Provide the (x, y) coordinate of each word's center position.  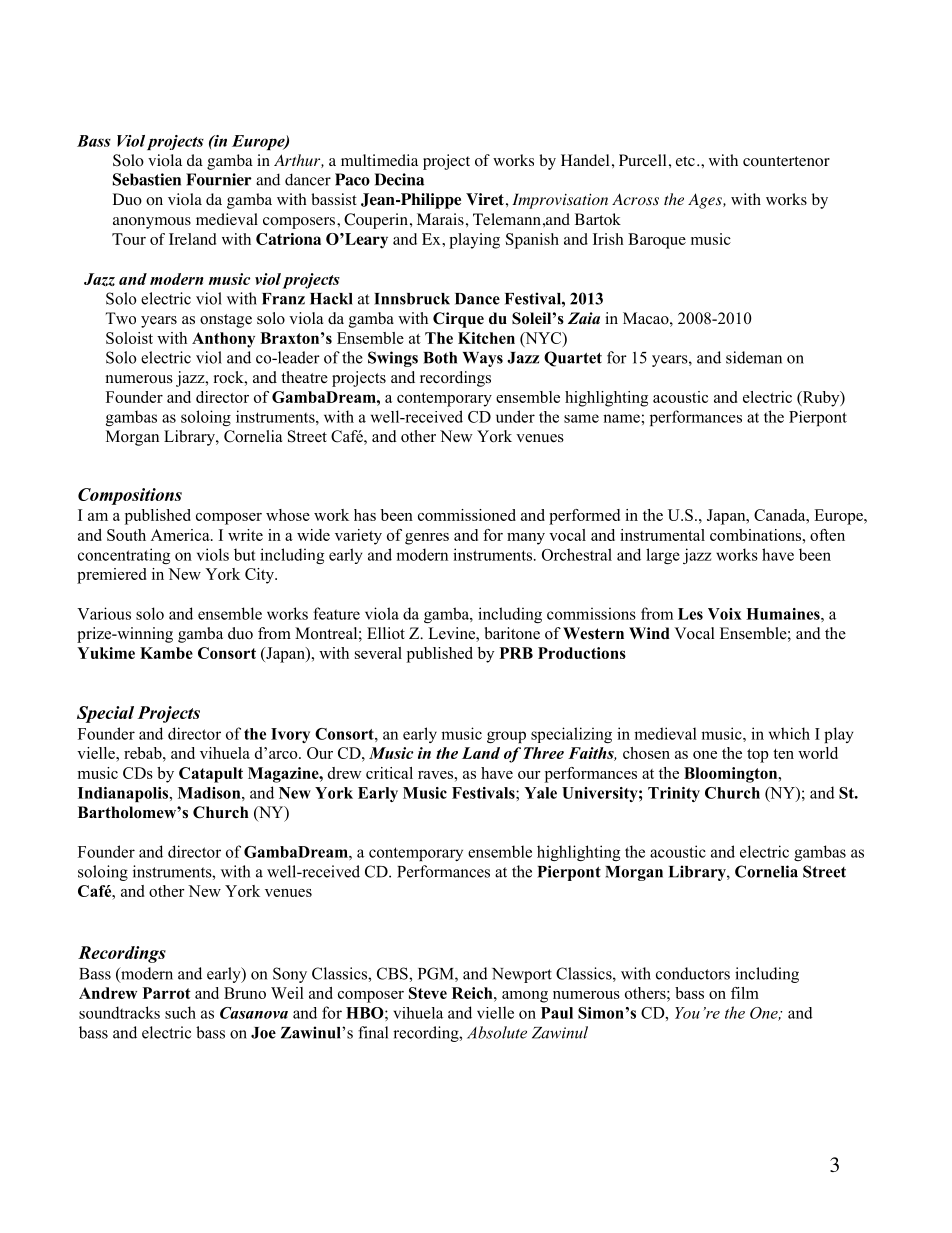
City (261, 576)
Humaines (784, 614)
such (180, 1012)
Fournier (219, 179)
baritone (512, 633)
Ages (706, 201)
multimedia (379, 160)
